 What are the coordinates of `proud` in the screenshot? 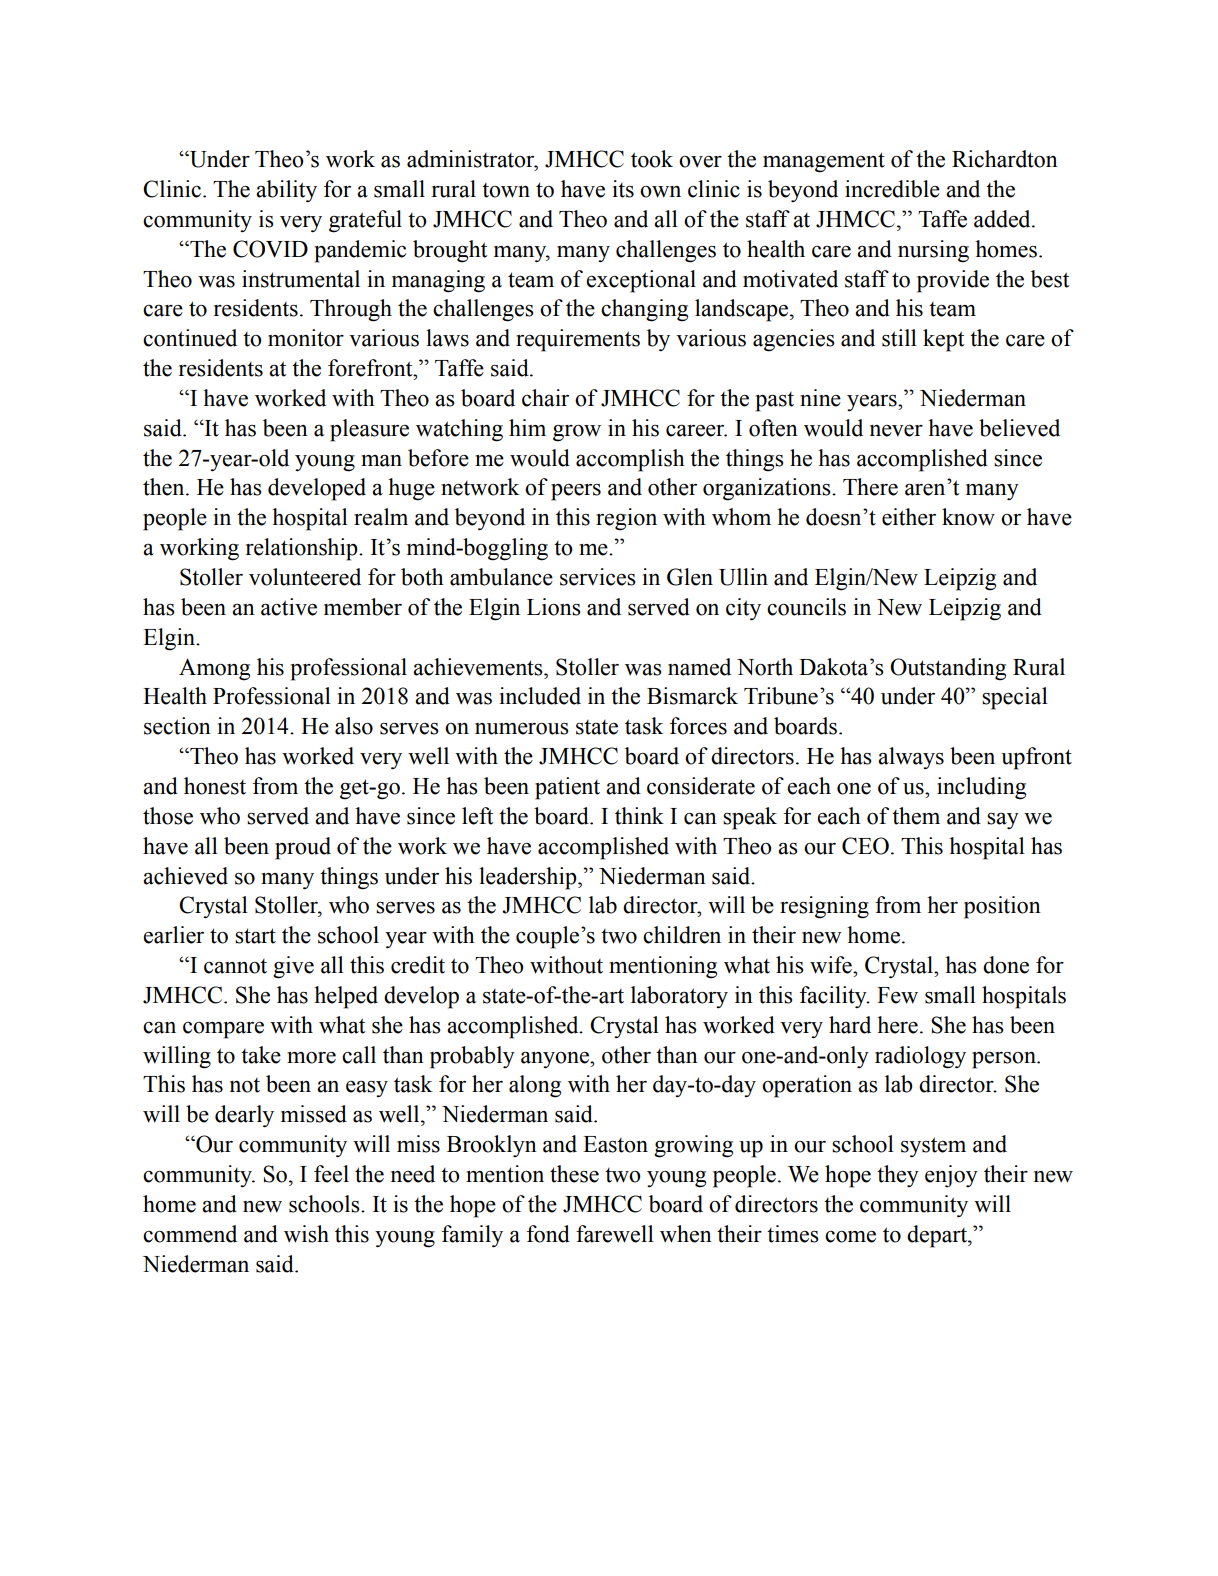 It's located at (303, 848).
